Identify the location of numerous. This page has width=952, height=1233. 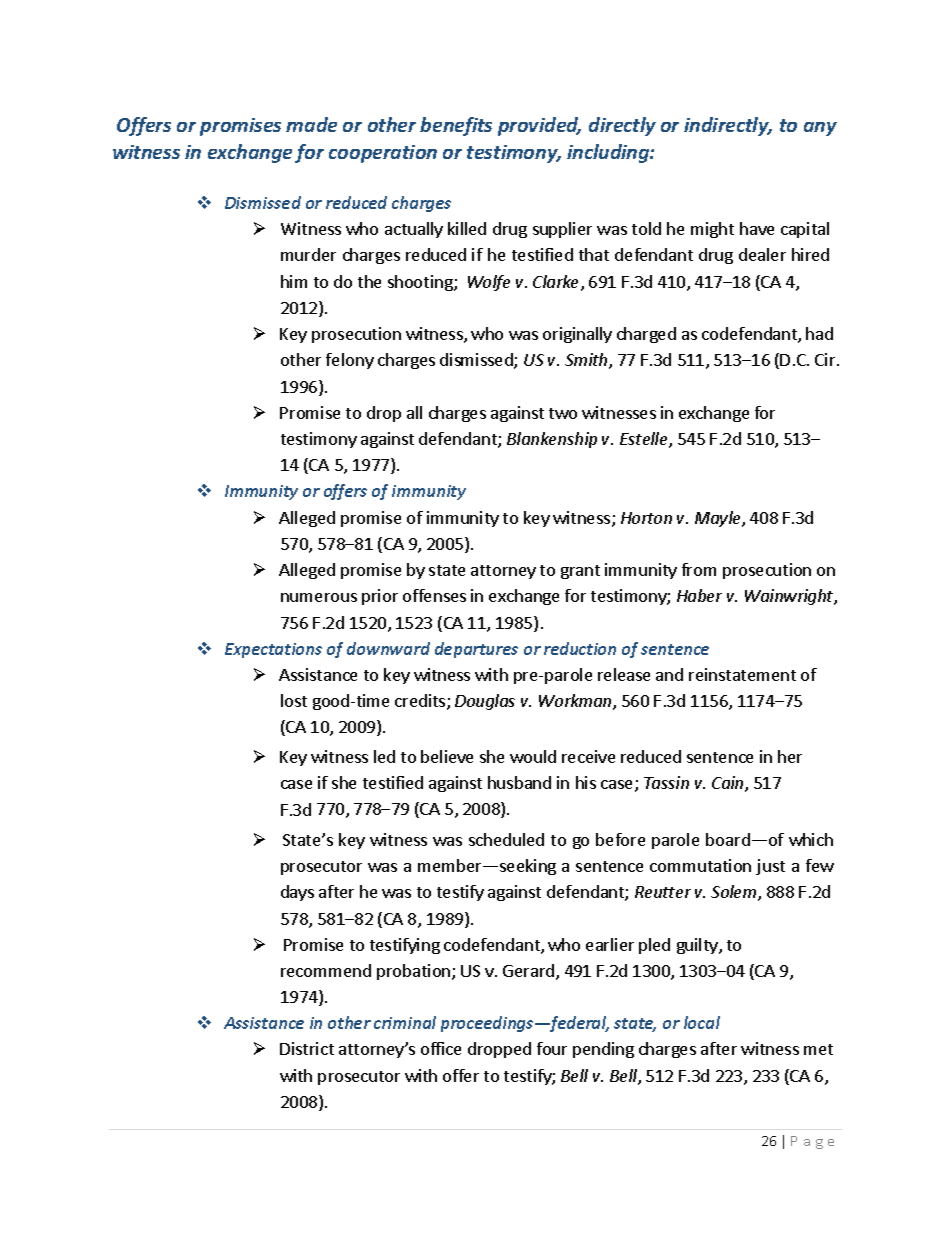
(319, 597).
